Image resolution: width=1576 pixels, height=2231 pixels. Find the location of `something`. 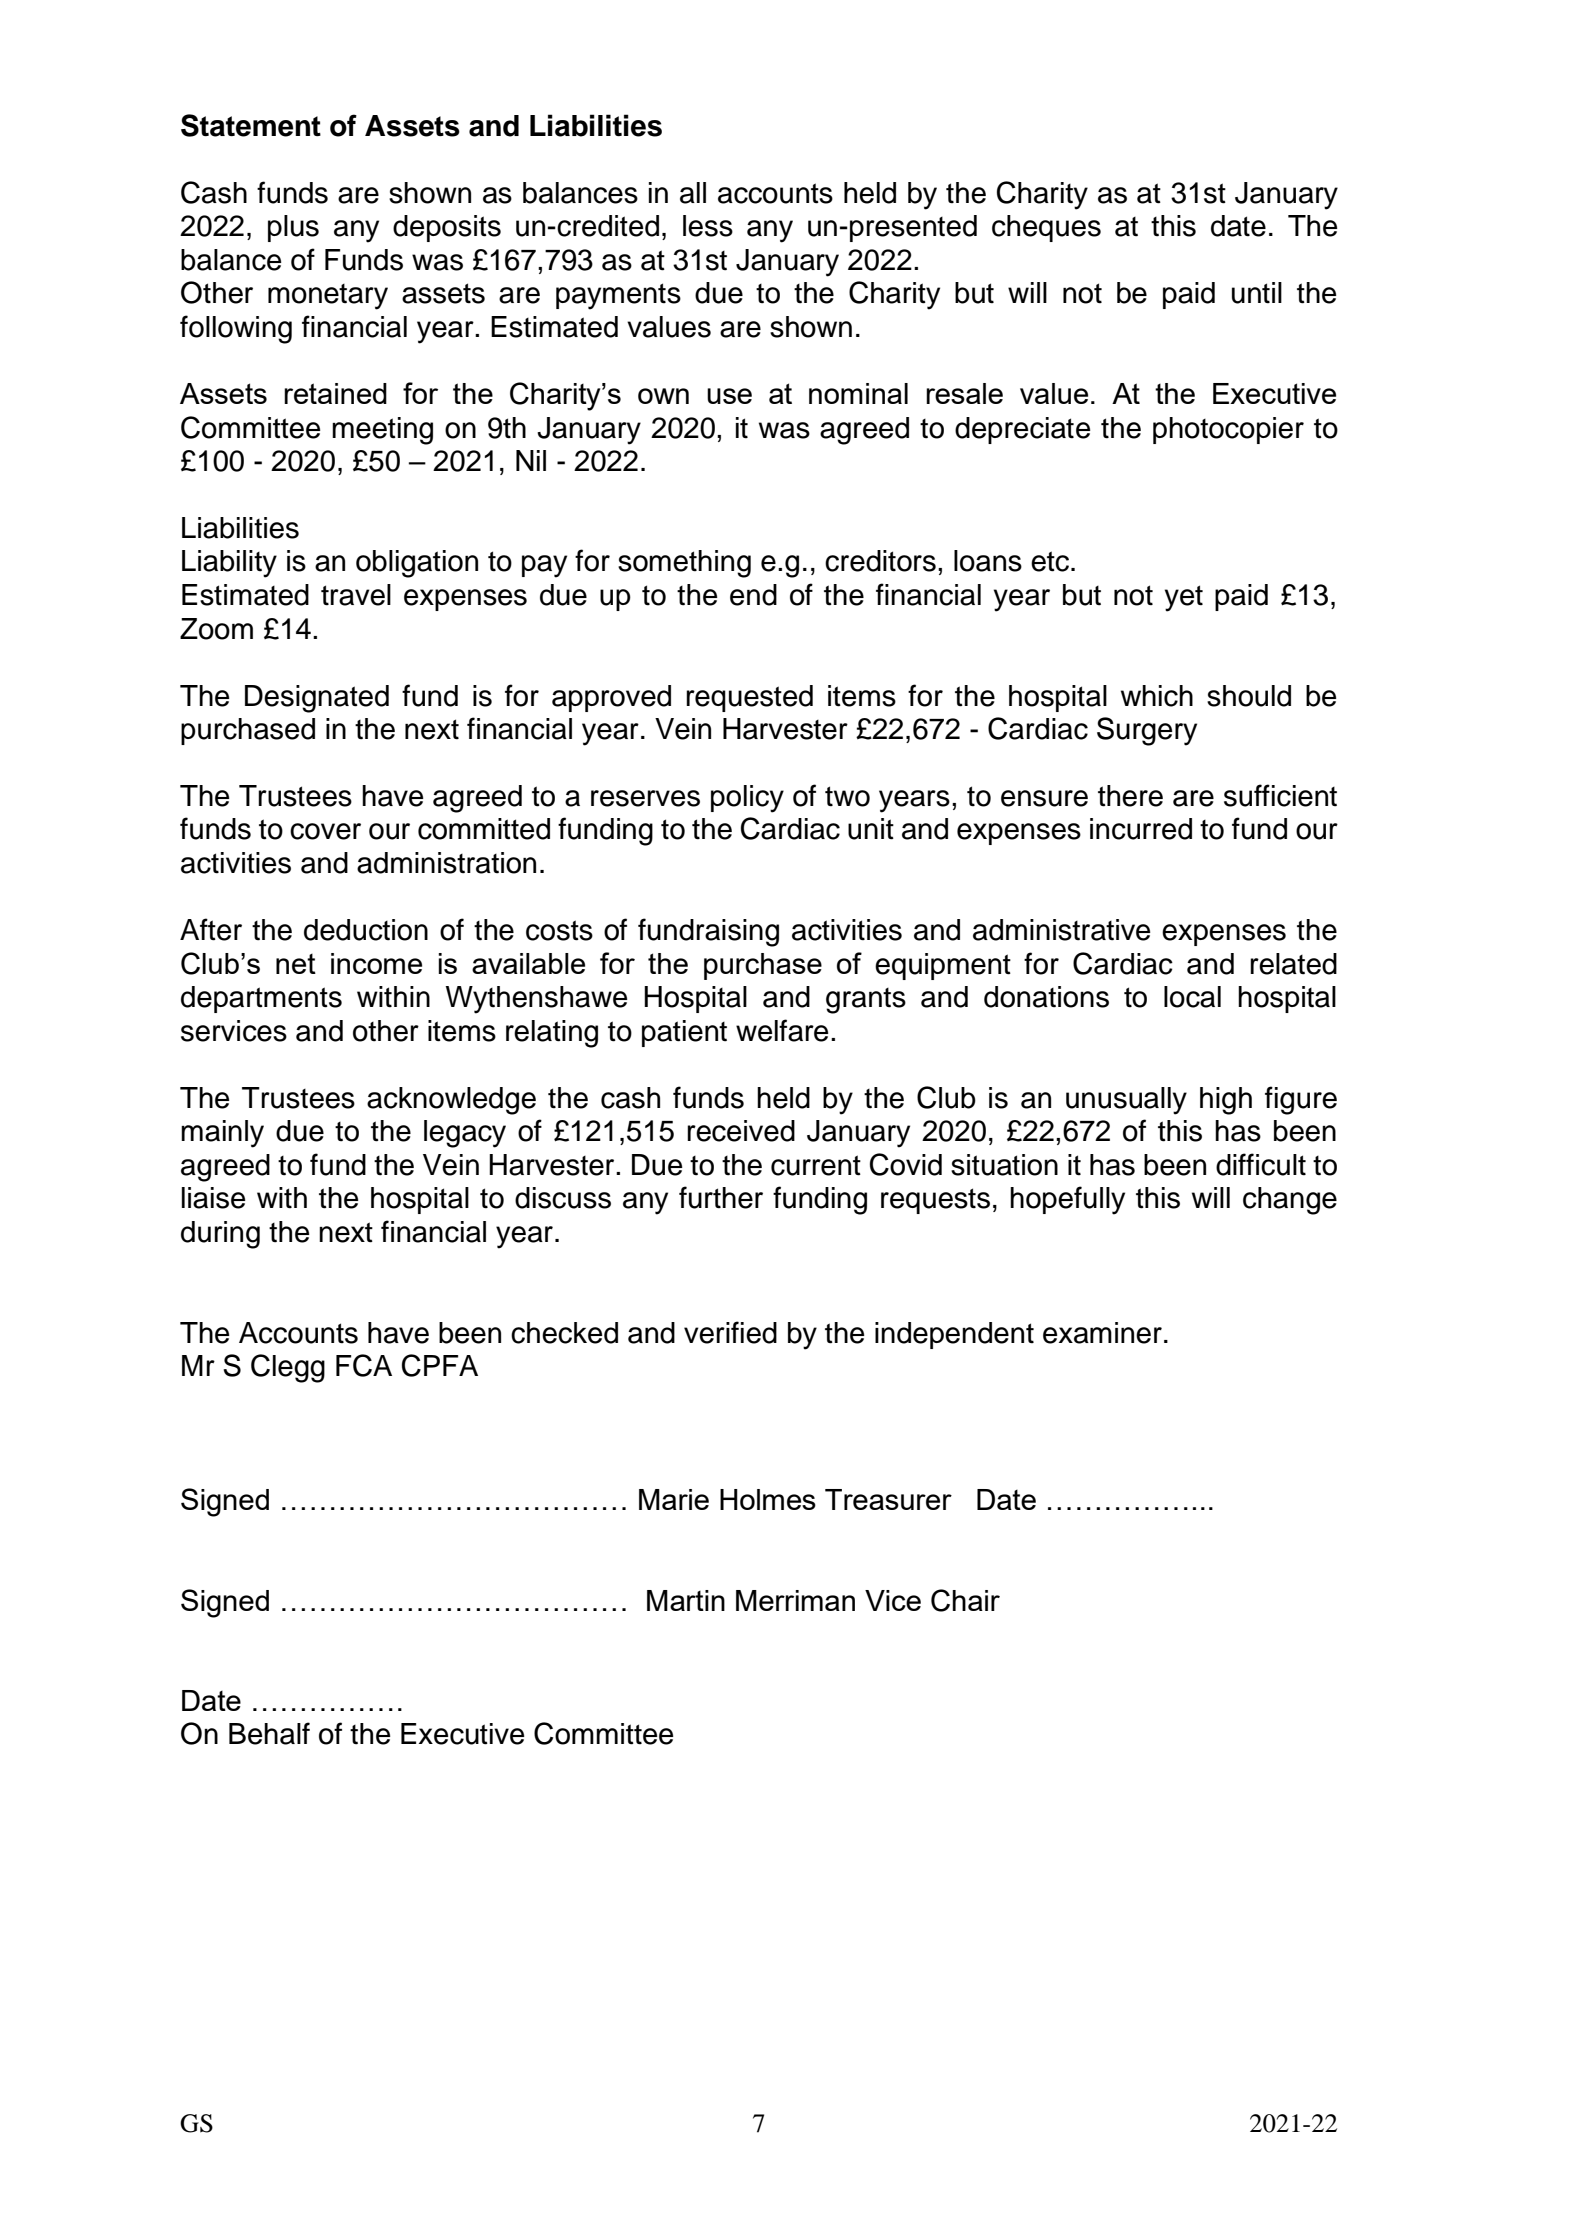

something is located at coordinates (684, 564).
